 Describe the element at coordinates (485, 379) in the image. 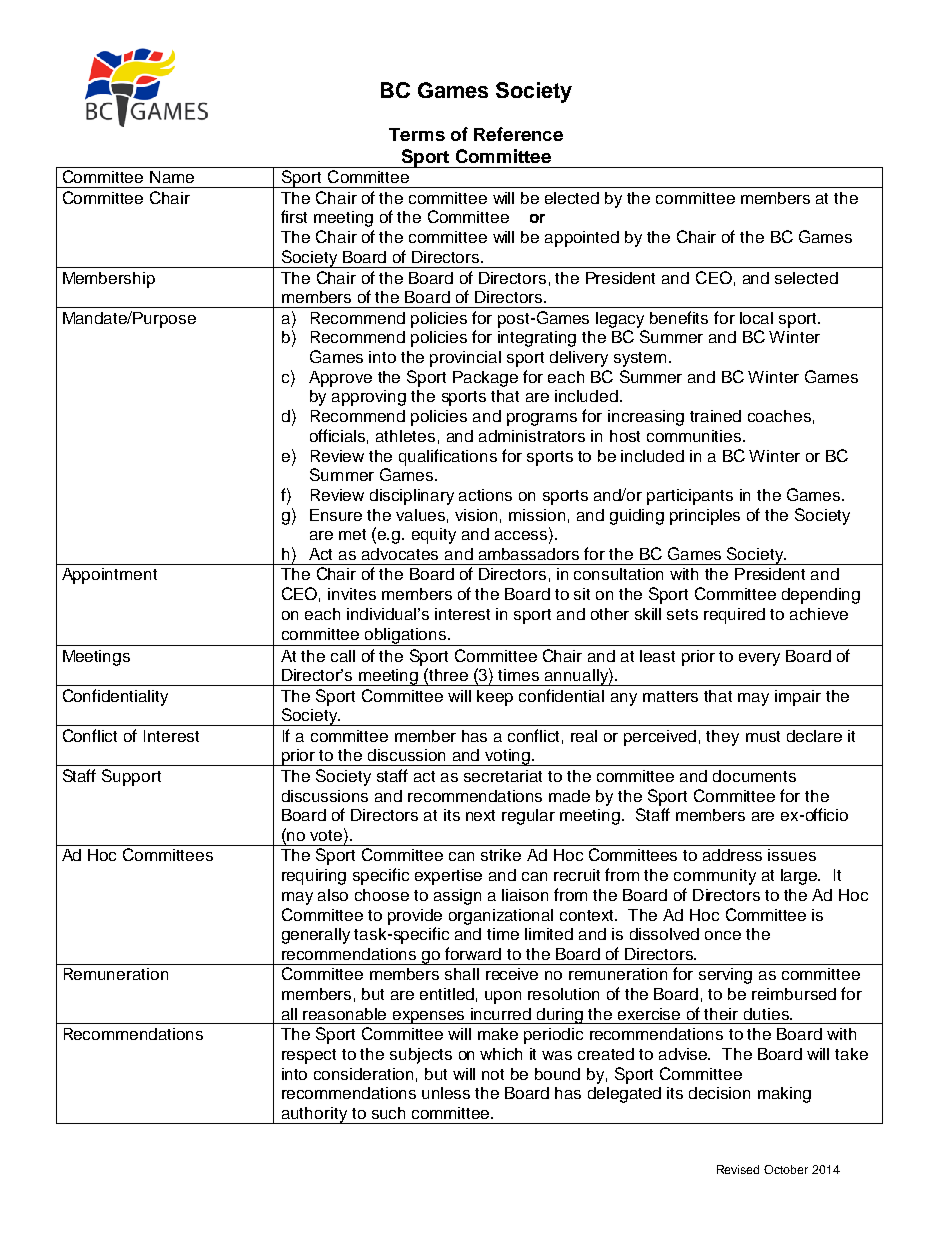

I see `Package` at that location.
